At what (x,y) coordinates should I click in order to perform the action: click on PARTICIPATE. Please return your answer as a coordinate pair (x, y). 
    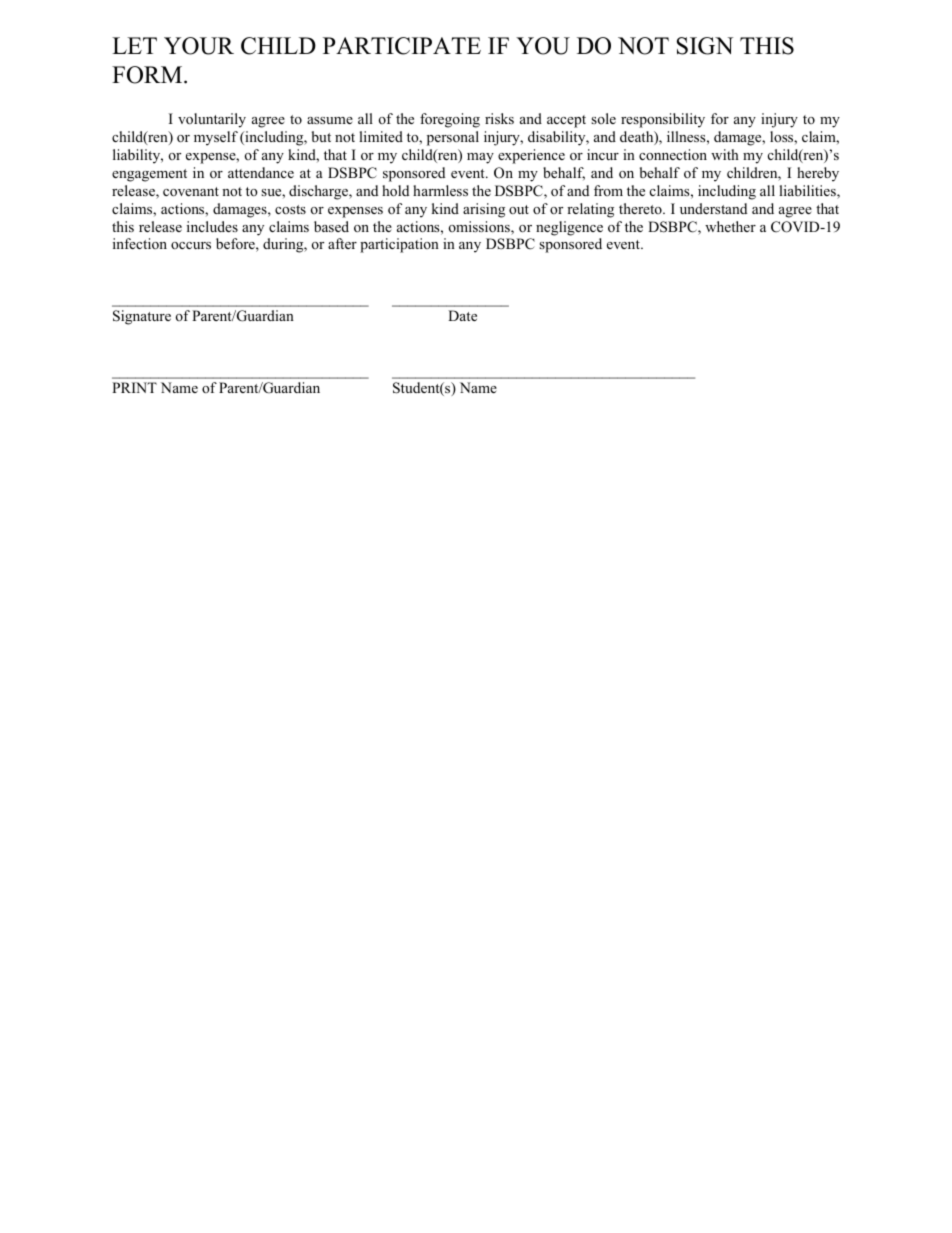
    Looking at the image, I should click on (402, 46).
